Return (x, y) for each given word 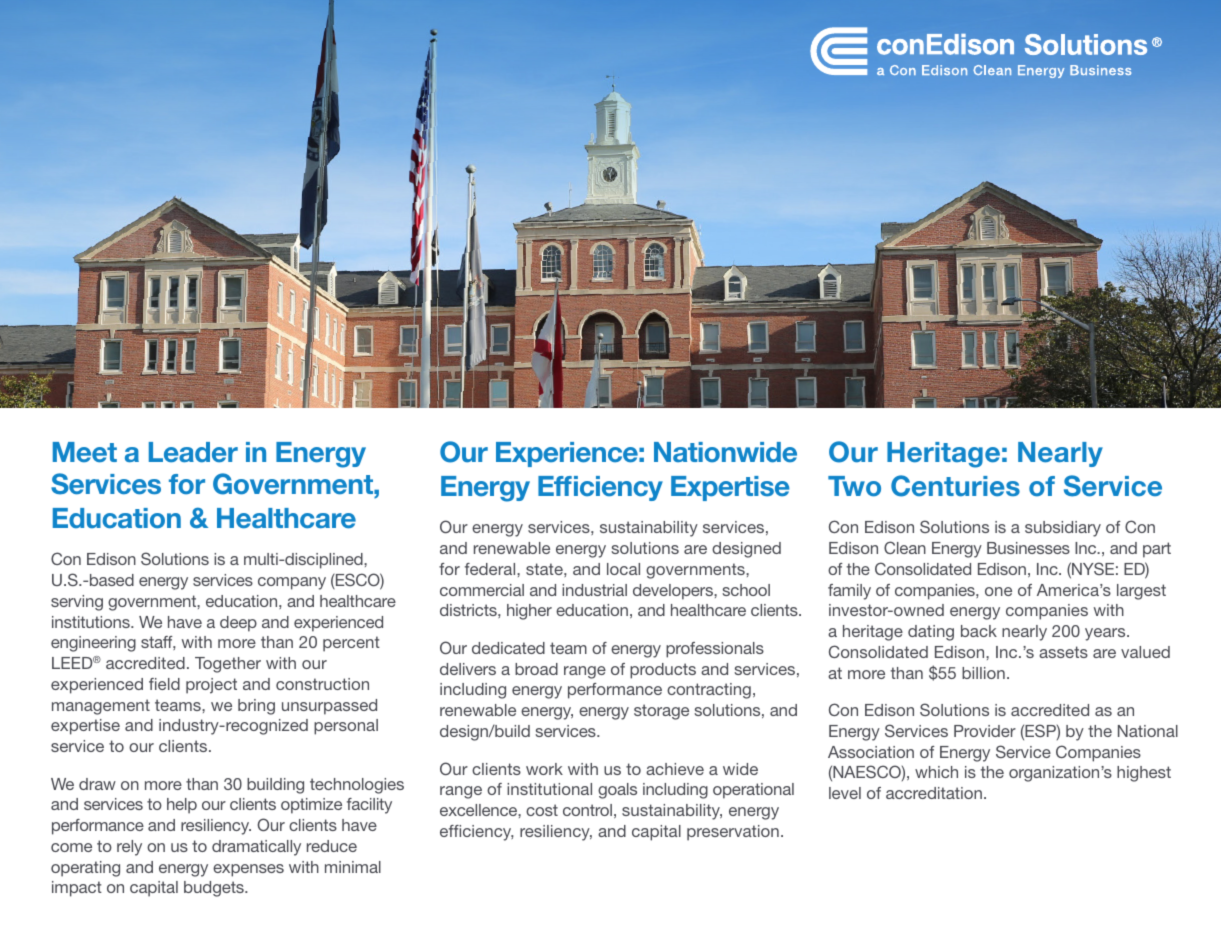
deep (238, 624)
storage (661, 712)
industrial (594, 590)
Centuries (955, 486)
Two (854, 486)
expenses (248, 870)
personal (346, 727)
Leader (193, 452)
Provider (985, 731)
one (998, 591)
